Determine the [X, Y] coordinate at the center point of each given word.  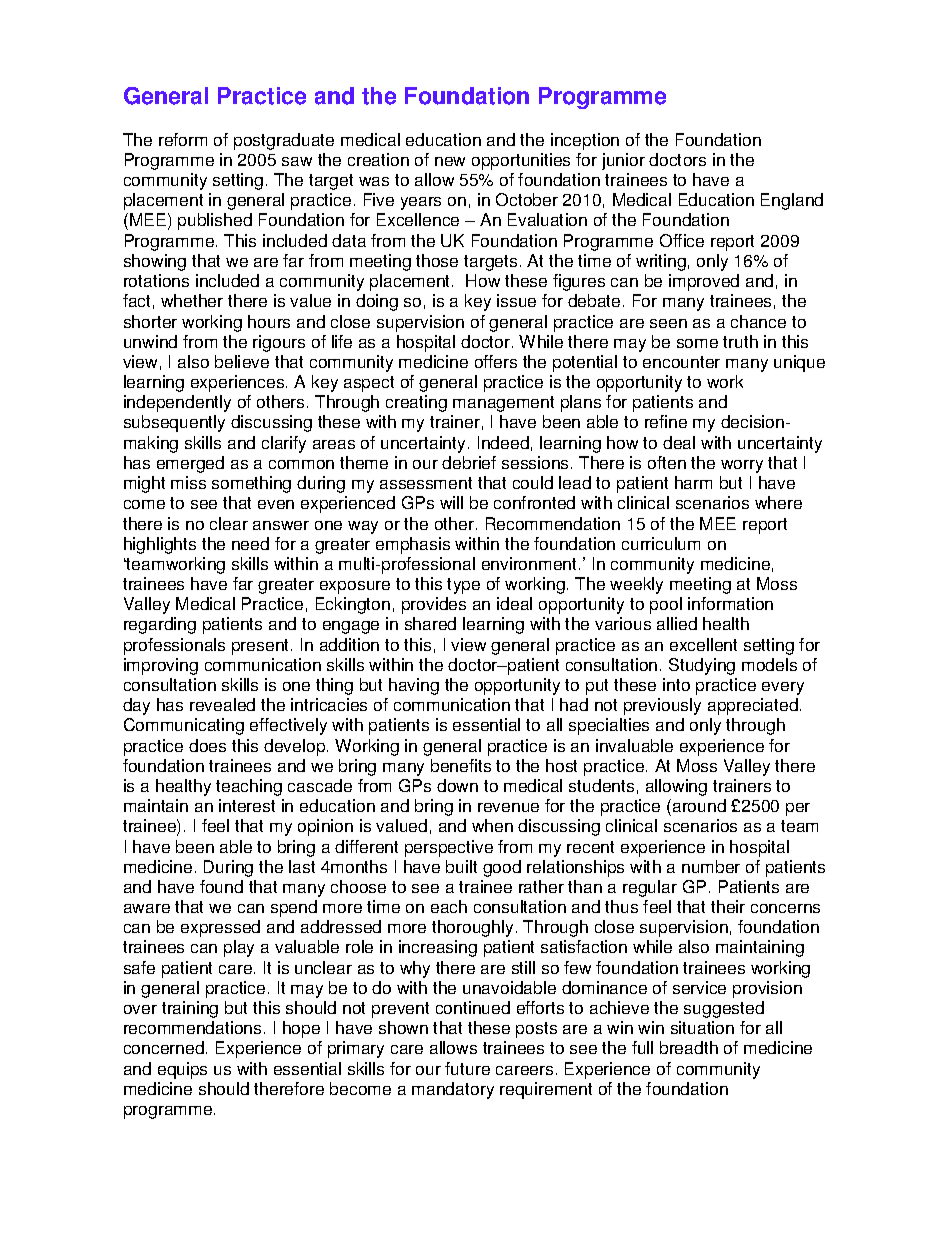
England [792, 201]
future [467, 1068]
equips [182, 1070]
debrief [469, 462]
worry [742, 466]
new [450, 161]
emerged [190, 464]
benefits [461, 765]
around [698, 805]
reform [183, 139]
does [207, 745]
